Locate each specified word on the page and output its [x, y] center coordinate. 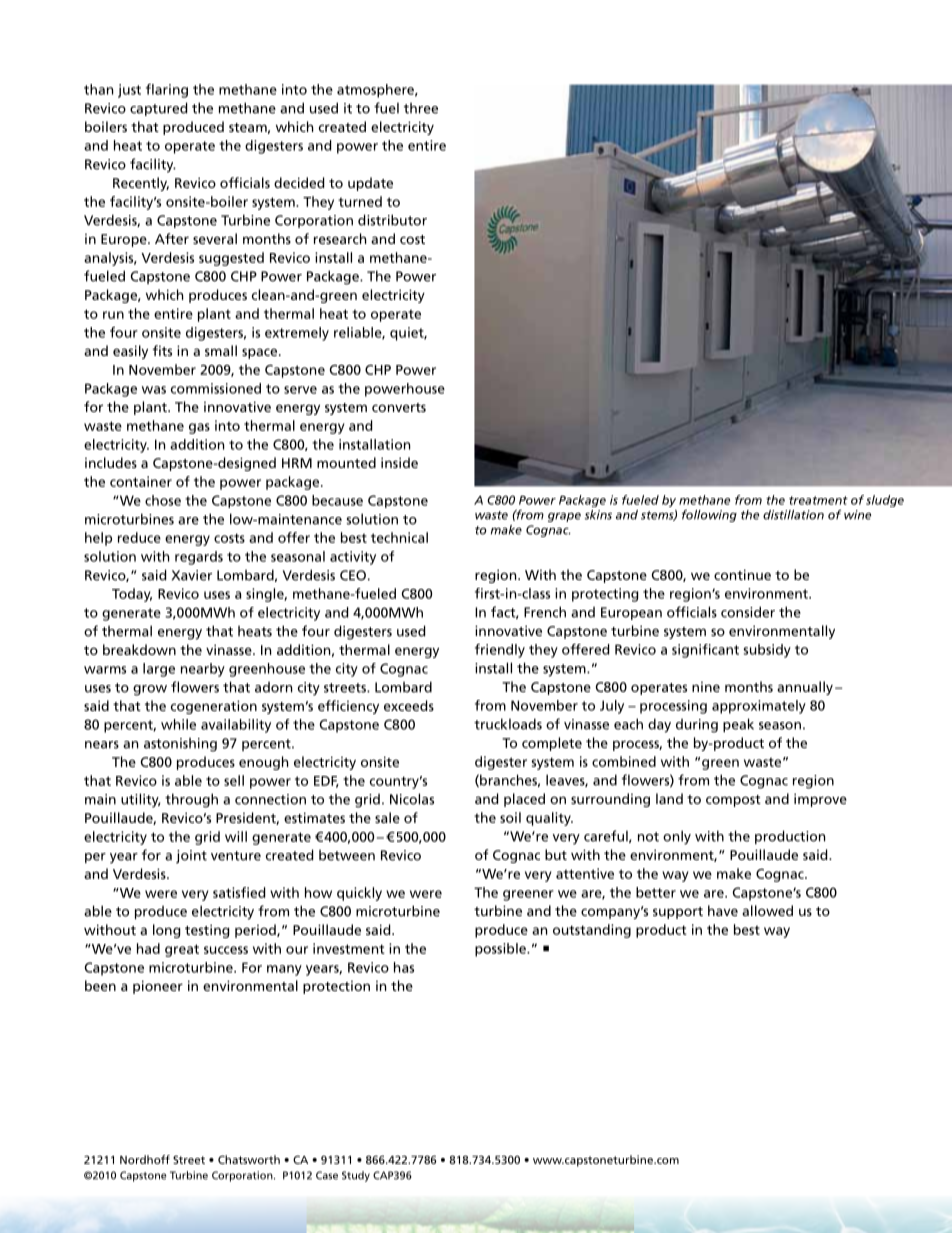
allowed [767, 910]
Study [356, 1176]
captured [158, 109]
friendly [500, 651]
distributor [392, 220]
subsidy [767, 651]
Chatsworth [249, 1159]
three [421, 108]
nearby [203, 670]
